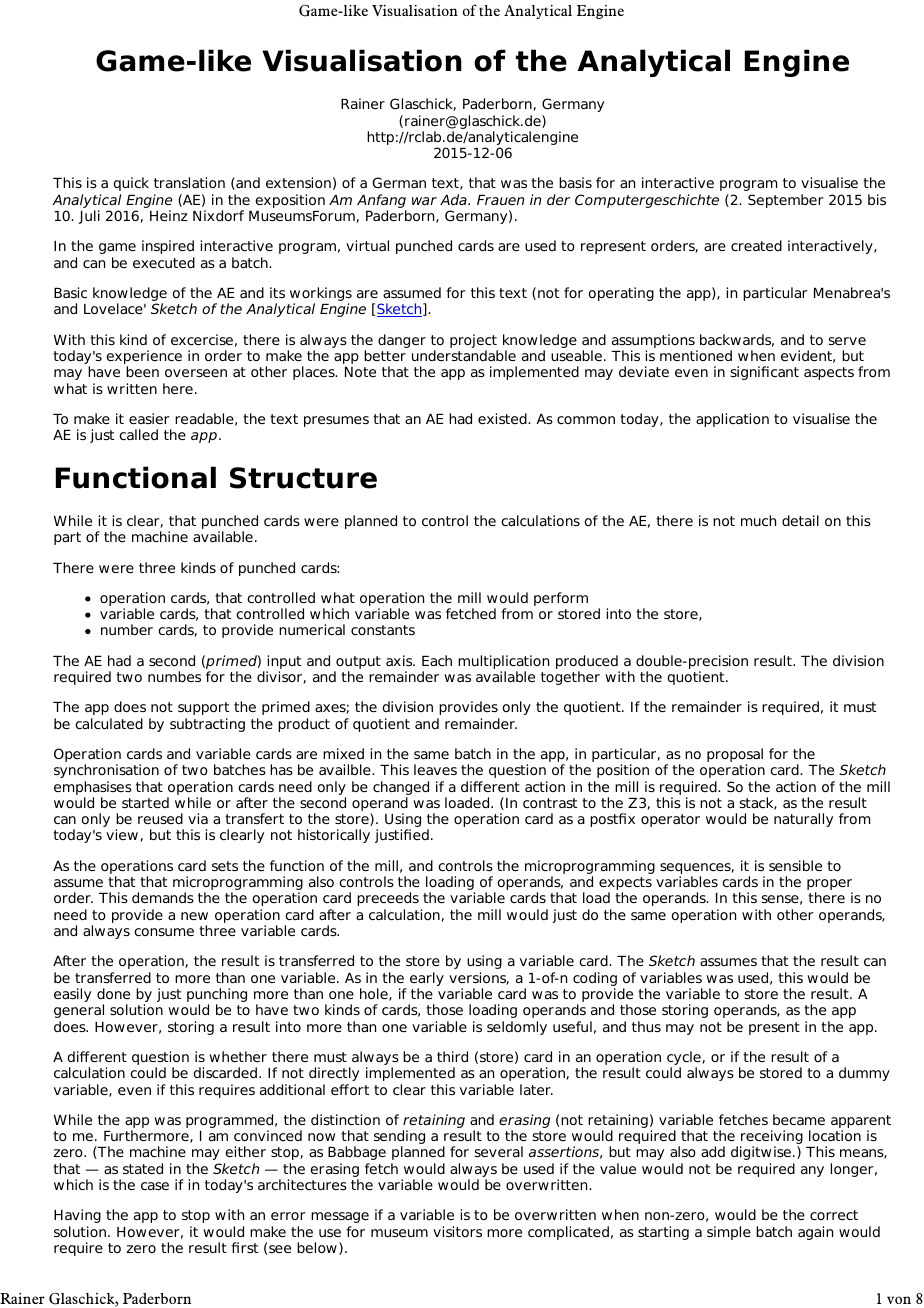 The image size is (924, 1308). What do you see at coordinates (164, 932) in the image?
I see `consume` at bounding box center [164, 932].
